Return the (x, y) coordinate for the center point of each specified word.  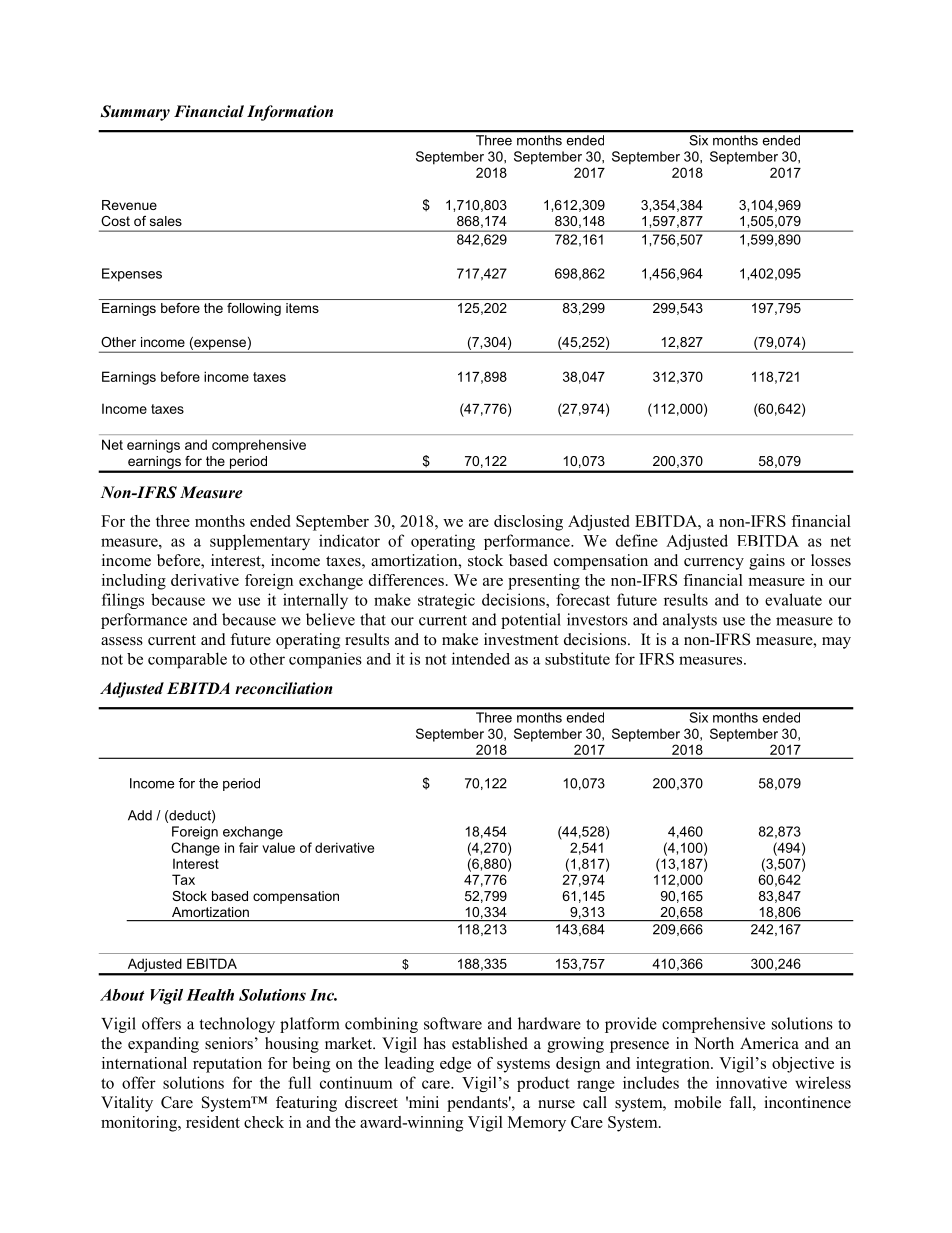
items (302, 308)
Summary (135, 113)
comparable (187, 660)
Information (290, 113)
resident (213, 1122)
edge (455, 1065)
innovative (751, 1082)
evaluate (793, 599)
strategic (446, 601)
